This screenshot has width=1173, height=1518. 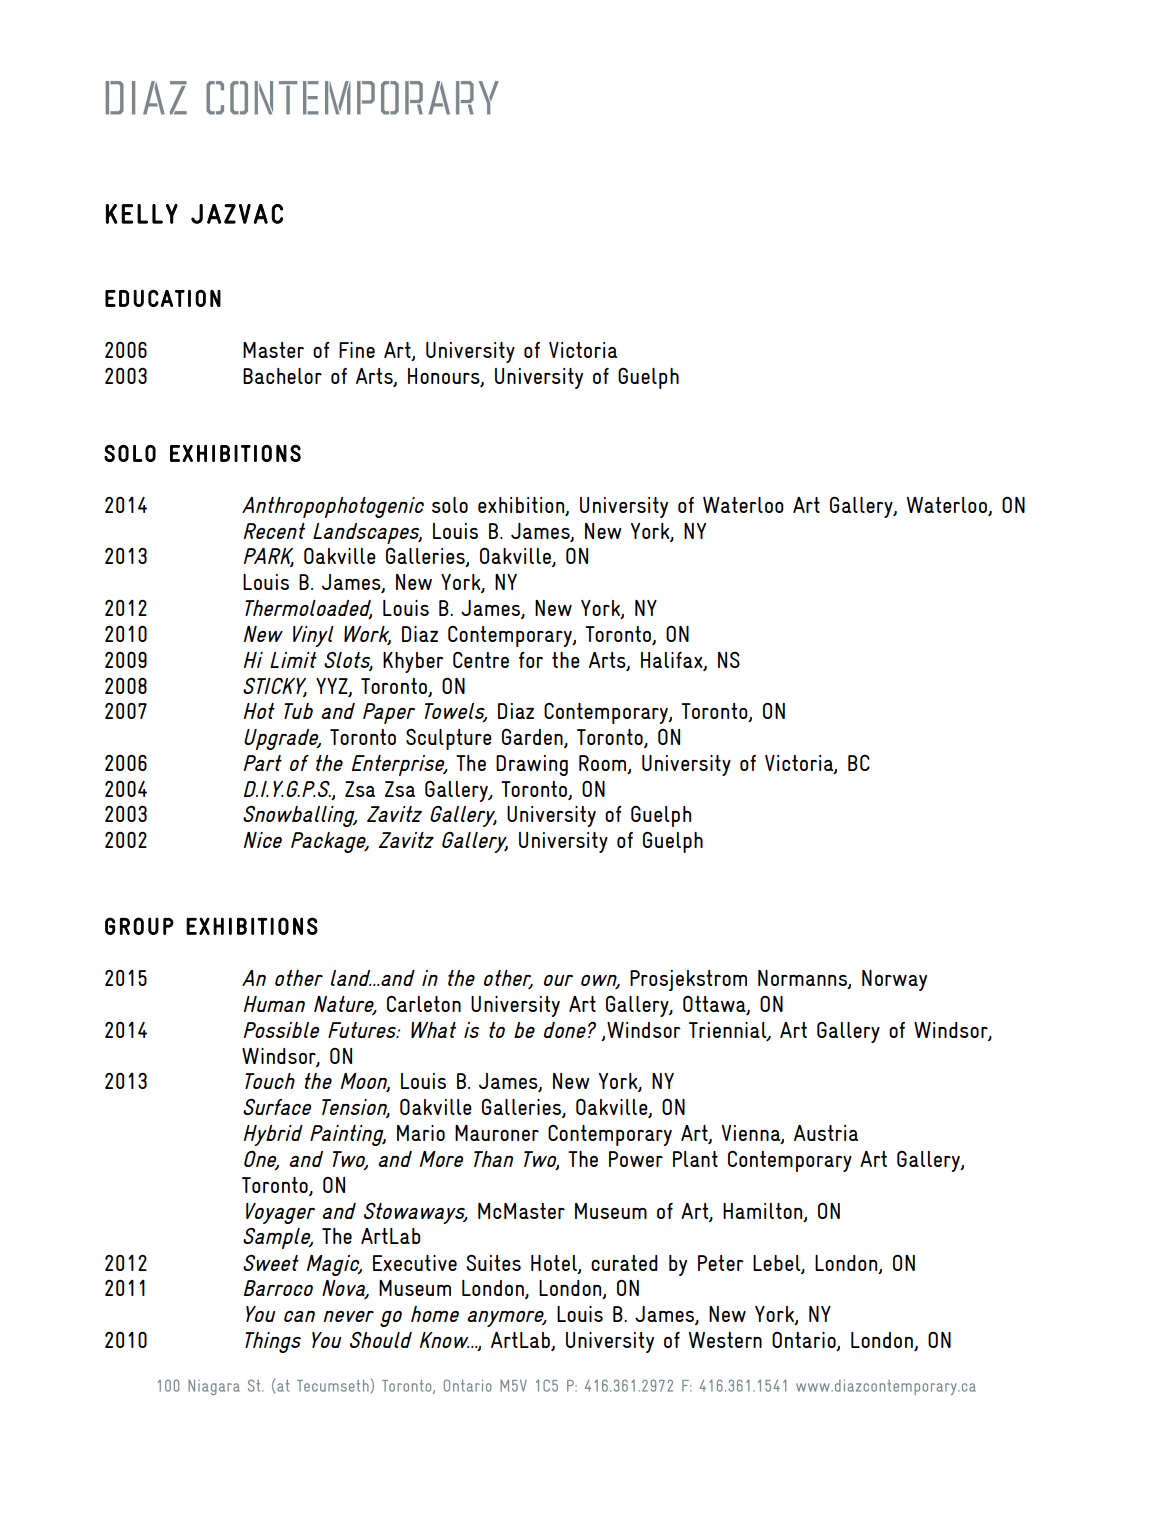 What do you see at coordinates (139, 926) in the screenshot?
I see `GROUP` at bounding box center [139, 926].
